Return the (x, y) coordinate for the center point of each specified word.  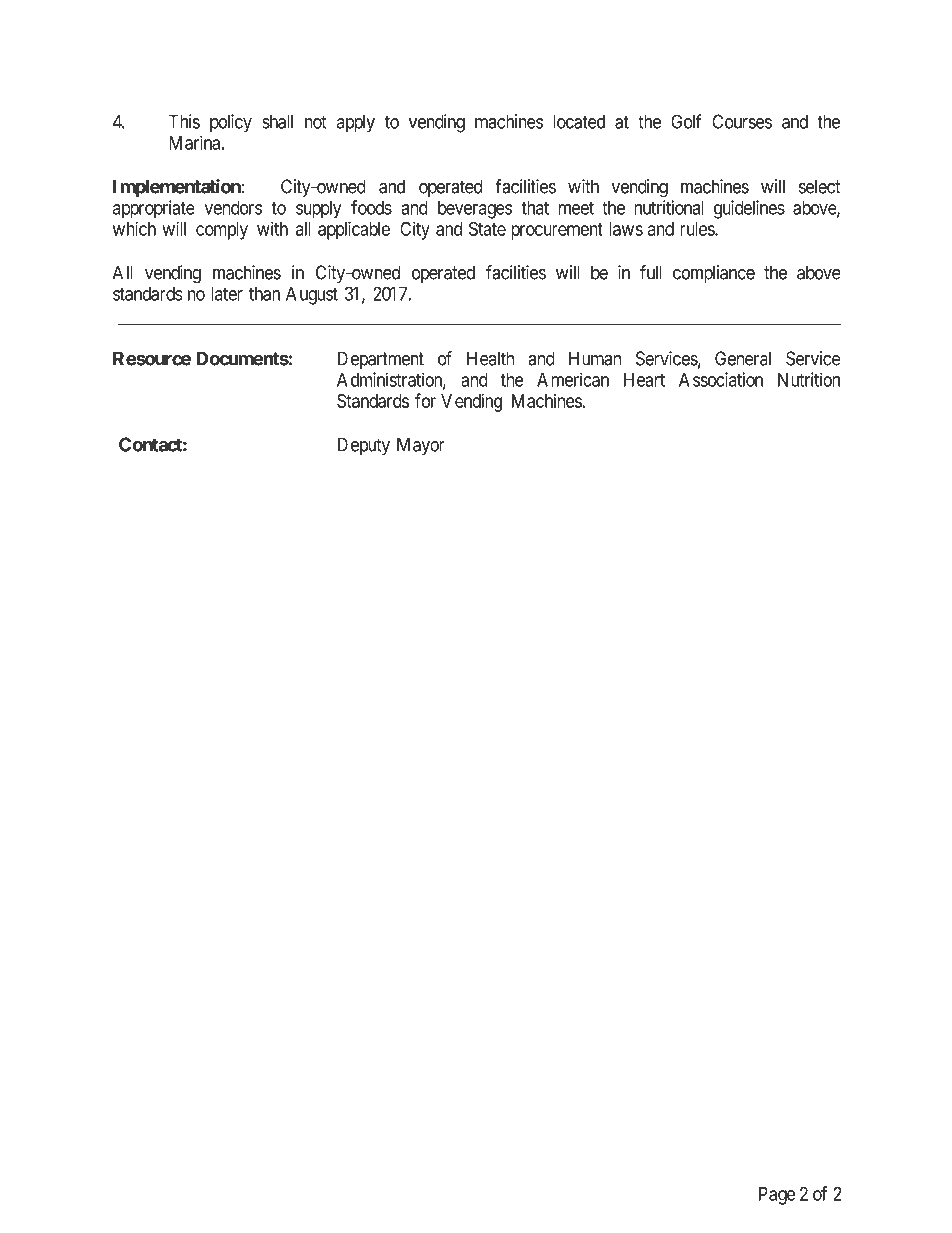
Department (381, 360)
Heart (644, 380)
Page (777, 1196)
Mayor (421, 446)
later (227, 294)
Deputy (364, 446)
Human (595, 358)
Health (490, 358)
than (264, 294)
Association (721, 379)
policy (231, 123)
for (425, 400)
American (573, 379)
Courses (742, 121)
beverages (475, 210)
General (743, 358)
